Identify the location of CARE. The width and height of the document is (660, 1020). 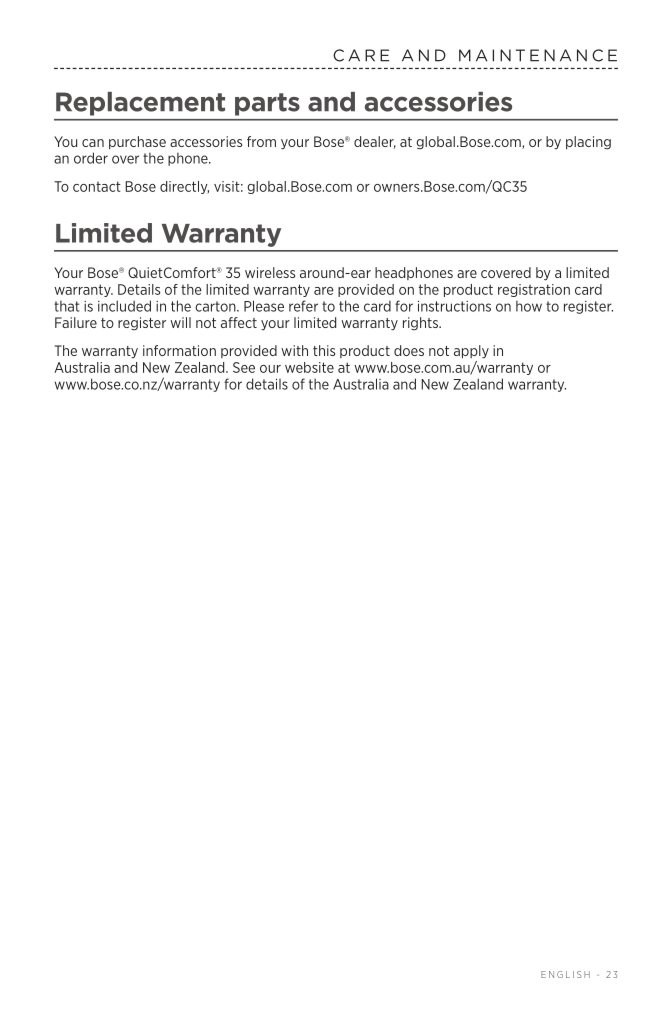
(361, 55).
